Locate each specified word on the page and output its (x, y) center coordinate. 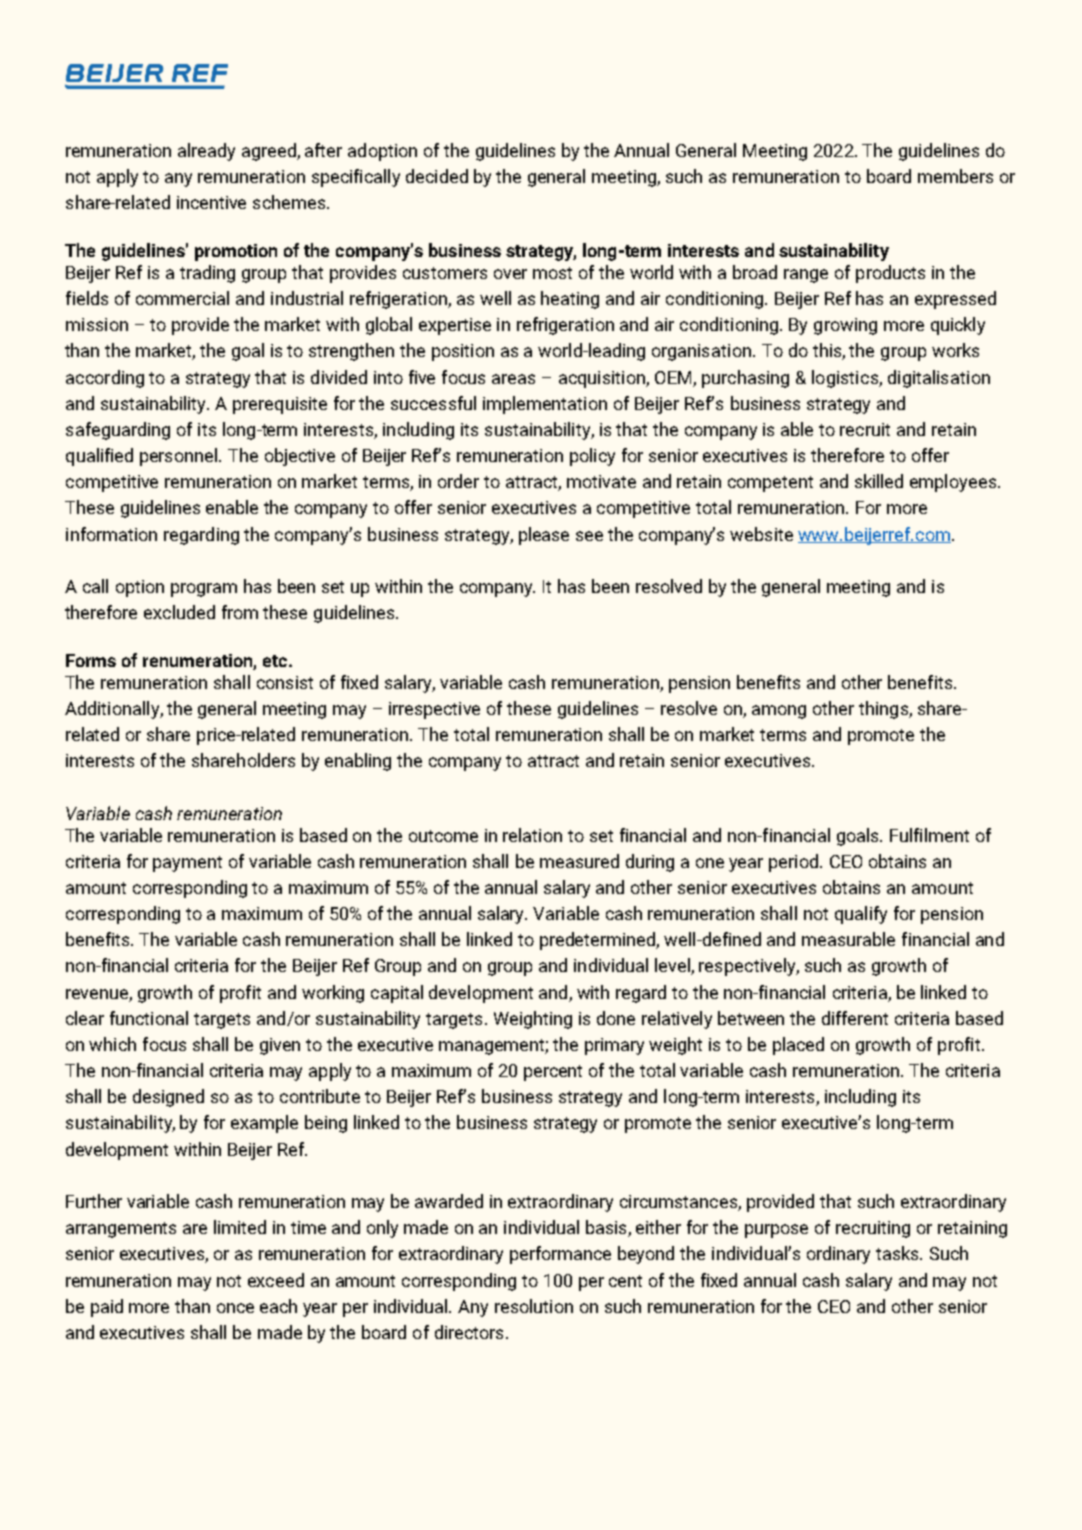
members (955, 176)
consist (285, 682)
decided (437, 176)
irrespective (434, 710)
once (235, 1308)
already (206, 152)
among (779, 712)
